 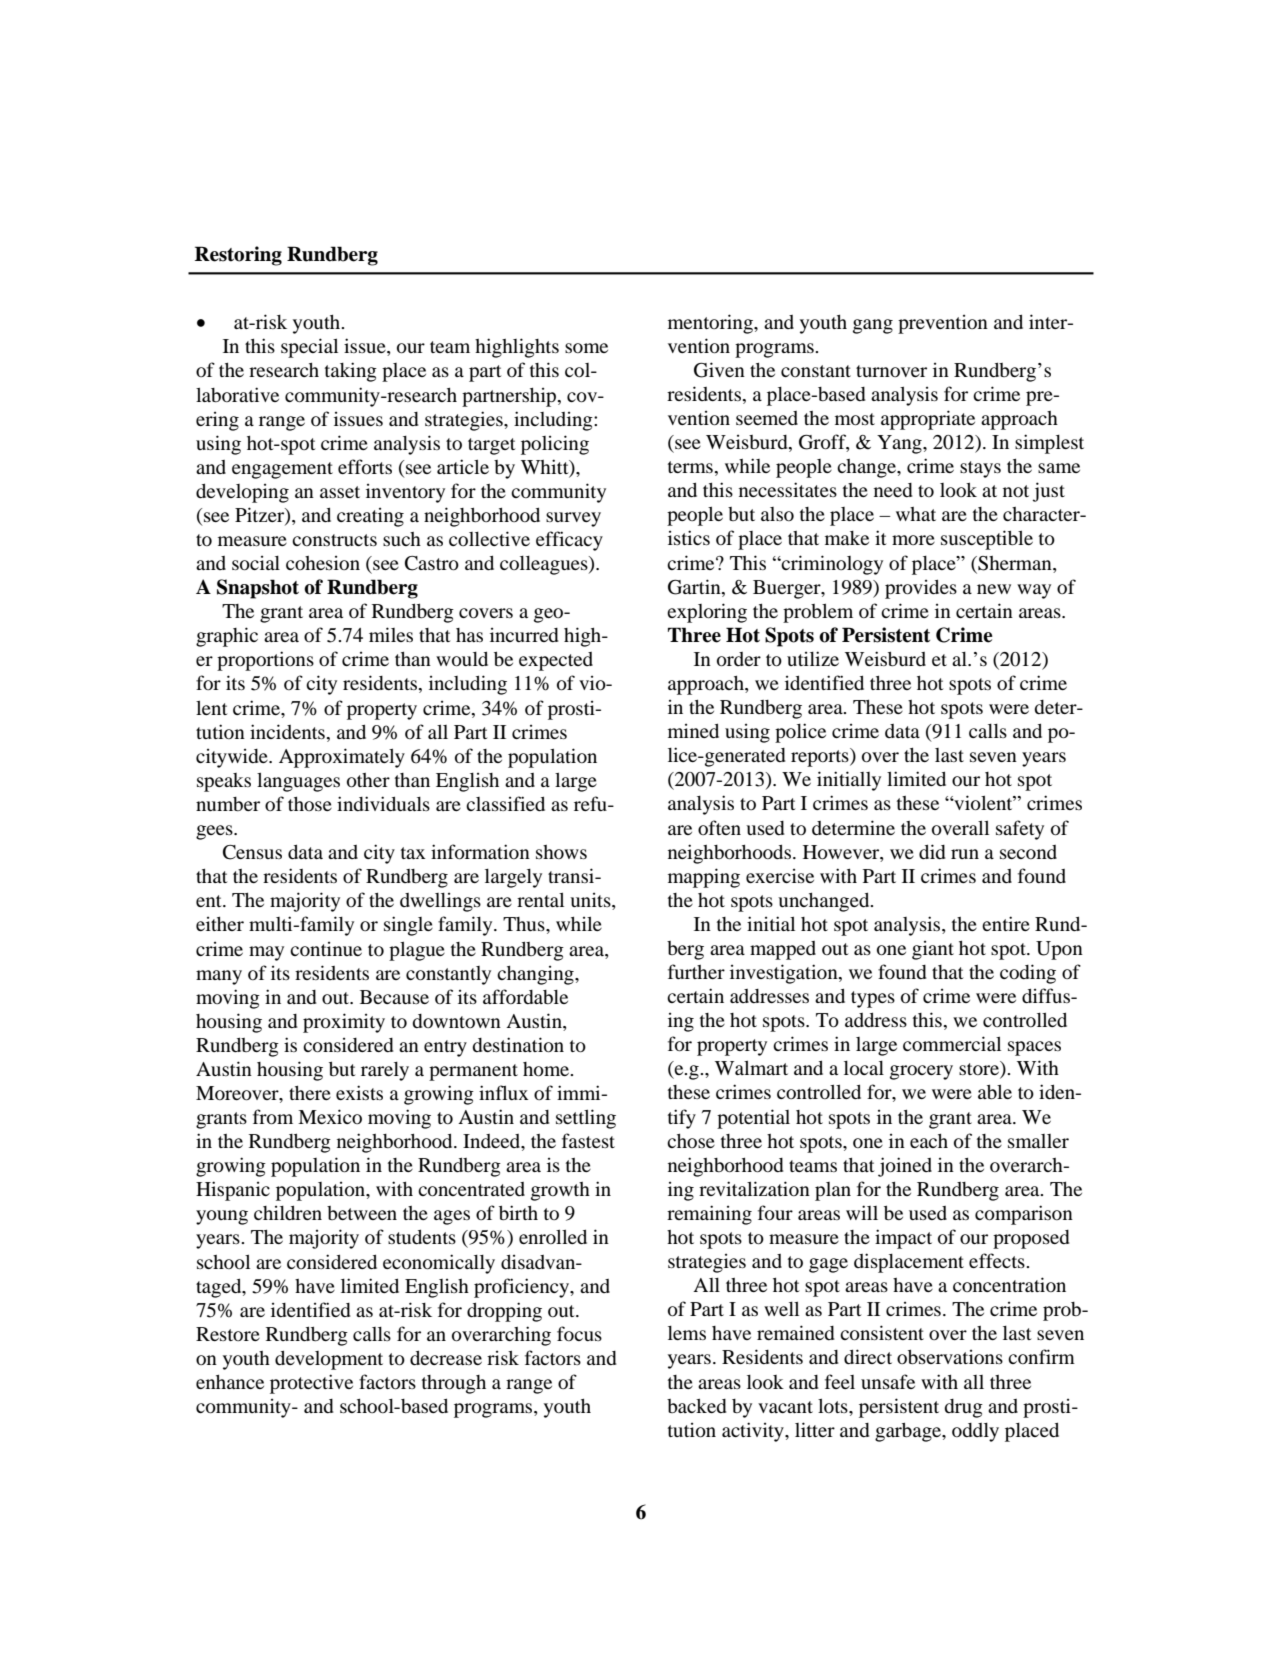 What do you see at coordinates (711, 324) in the screenshot?
I see `mentoring` at bounding box center [711, 324].
